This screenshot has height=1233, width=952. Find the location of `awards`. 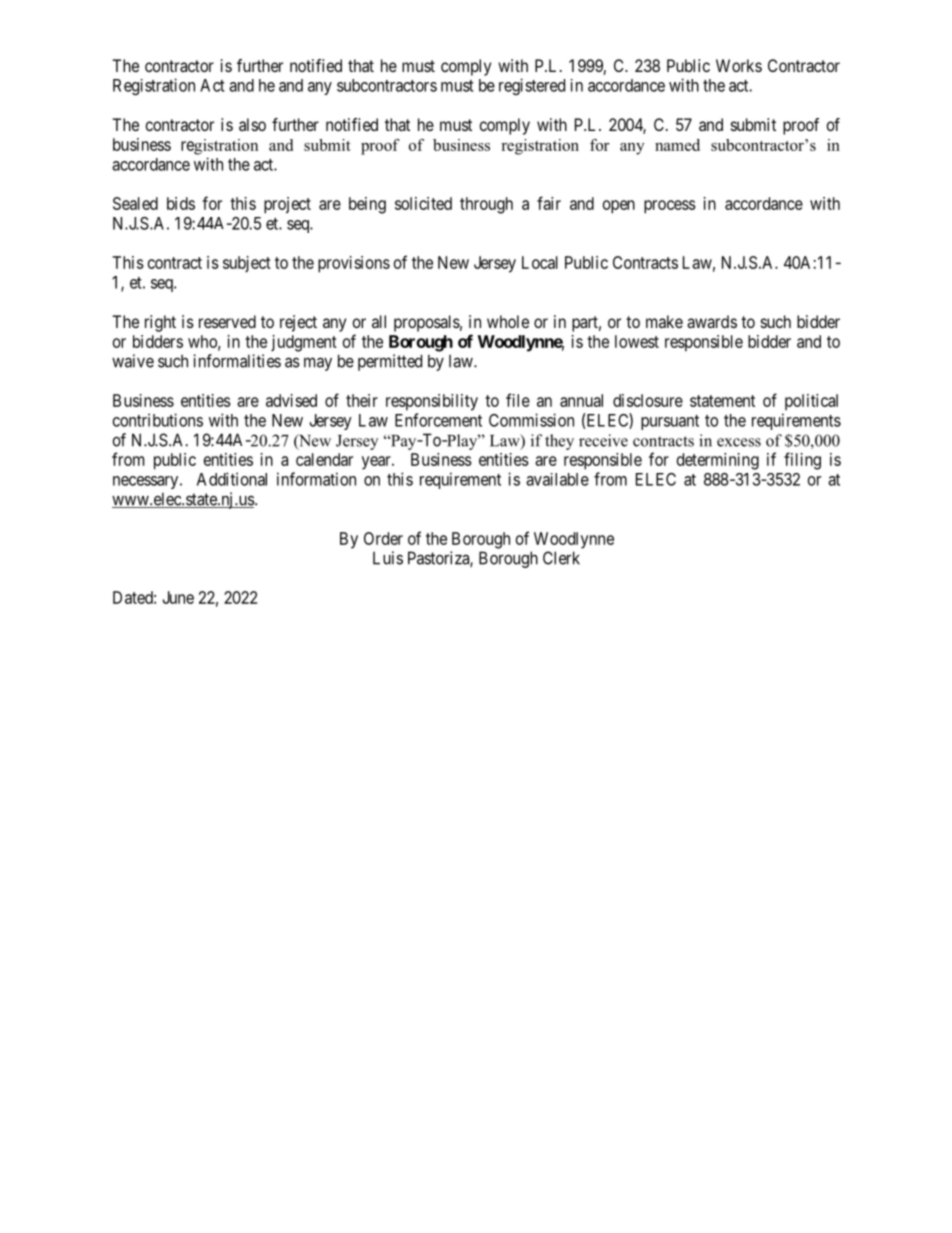

awards is located at coordinates (712, 321).
